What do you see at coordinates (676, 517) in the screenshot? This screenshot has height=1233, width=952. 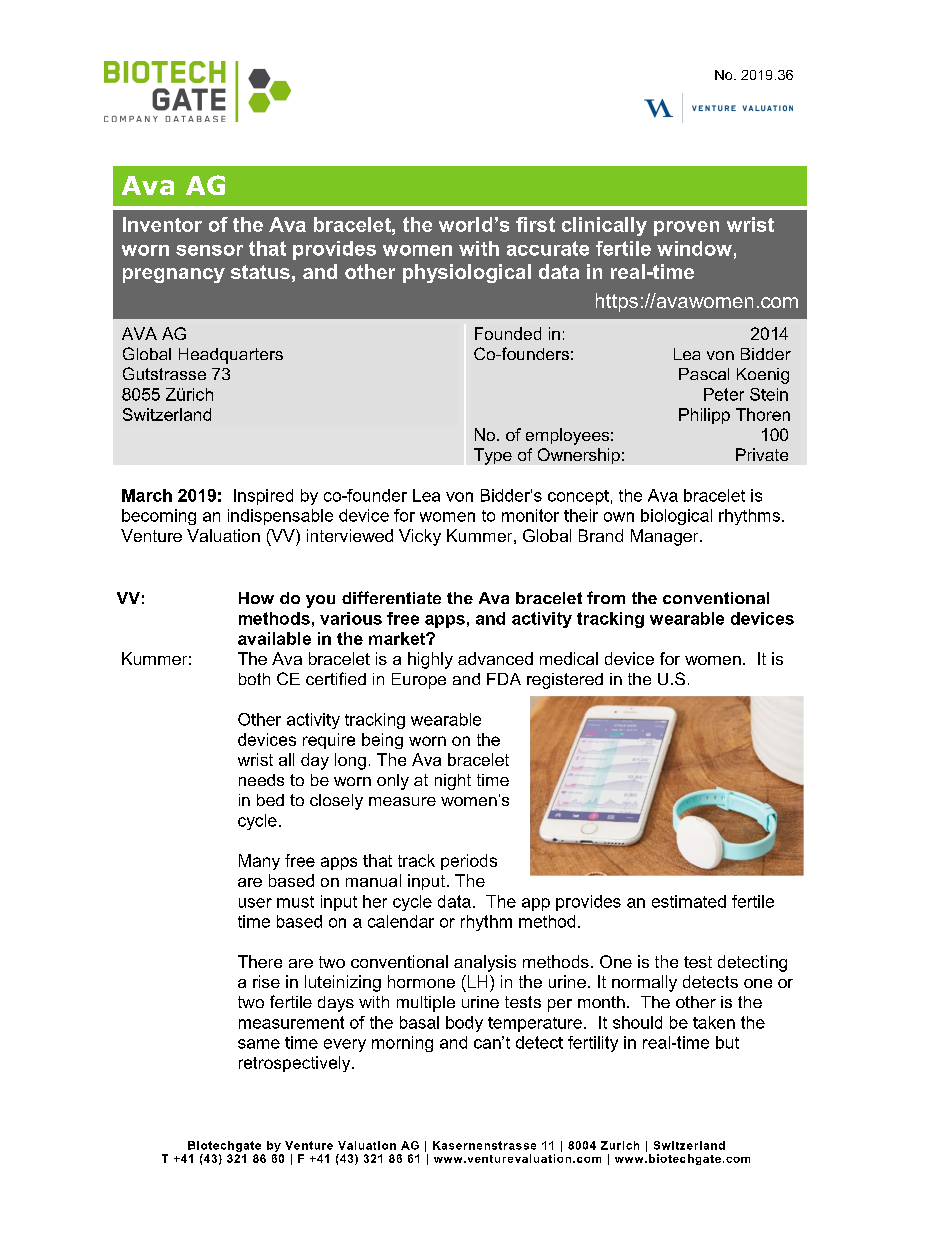 I see `biological` at bounding box center [676, 517].
